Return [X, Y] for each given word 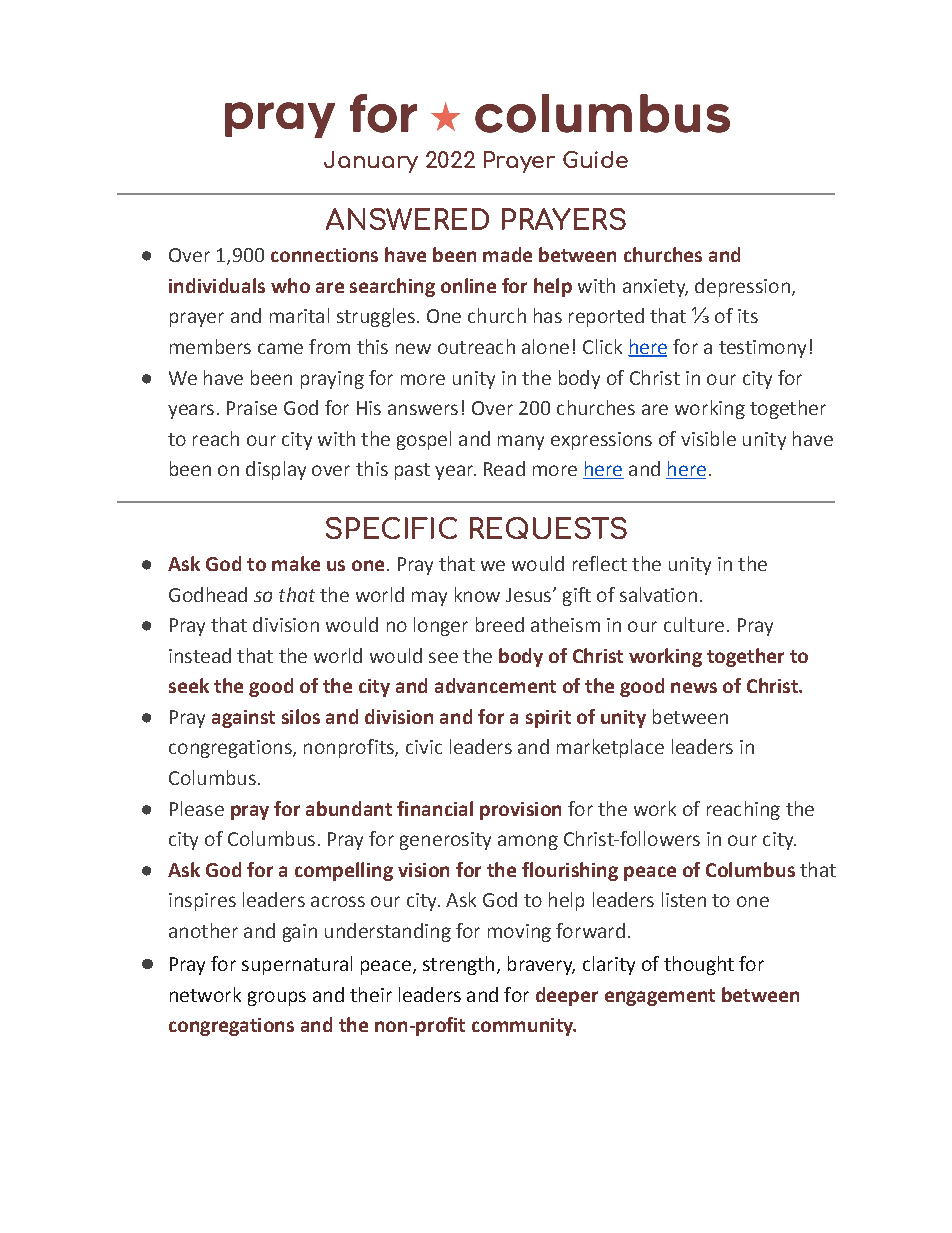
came [280, 348]
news [694, 687]
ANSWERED [407, 219]
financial [435, 808]
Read [504, 468]
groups [277, 998]
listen [684, 899]
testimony [762, 349]
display [276, 470]
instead [200, 655]
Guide [595, 159]
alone [545, 346]
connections [324, 255]
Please [197, 808]
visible [708, 438]
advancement [495, 685]
